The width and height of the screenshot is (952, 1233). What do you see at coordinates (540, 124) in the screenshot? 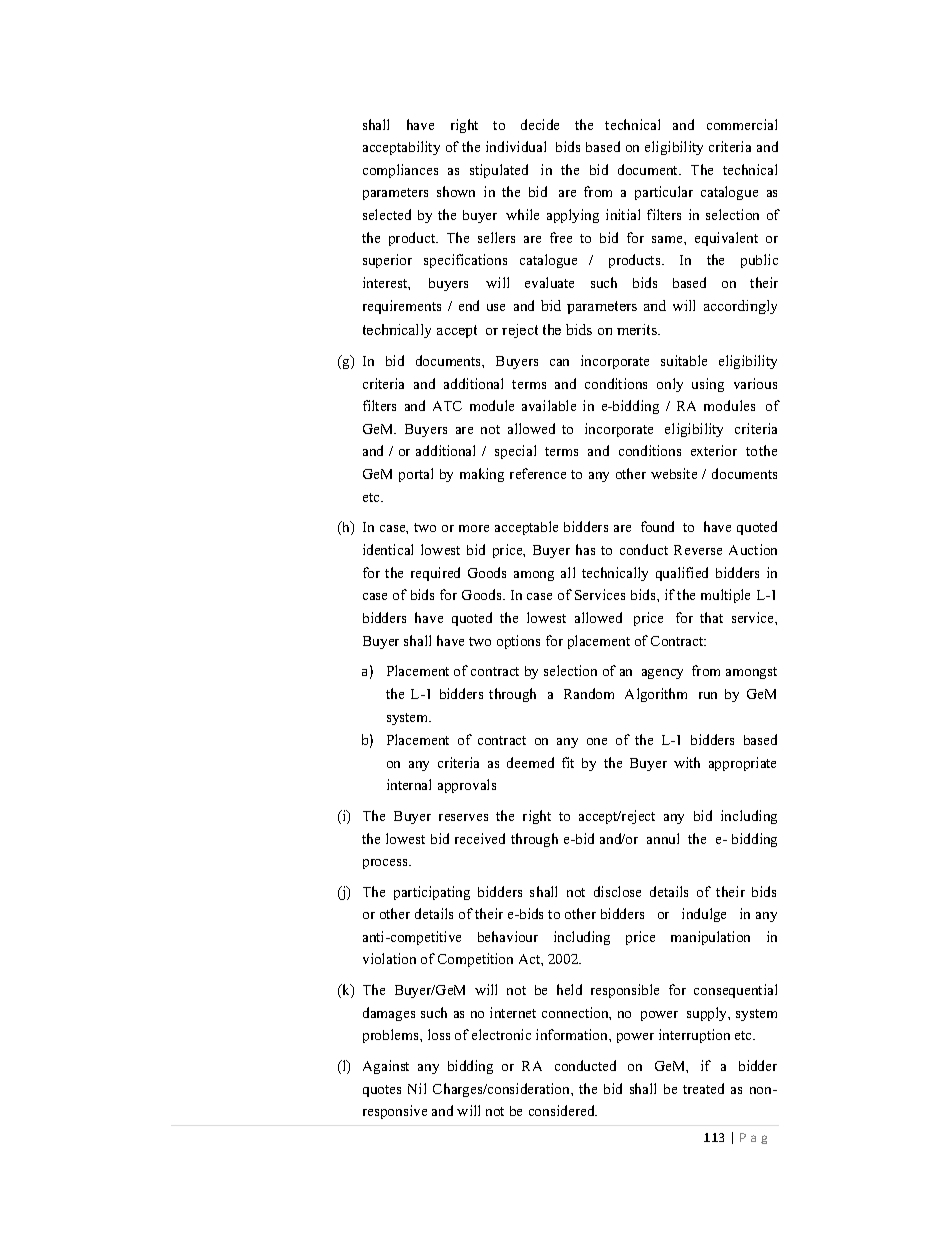
I see `decide` at bounding box center [540, 124].
